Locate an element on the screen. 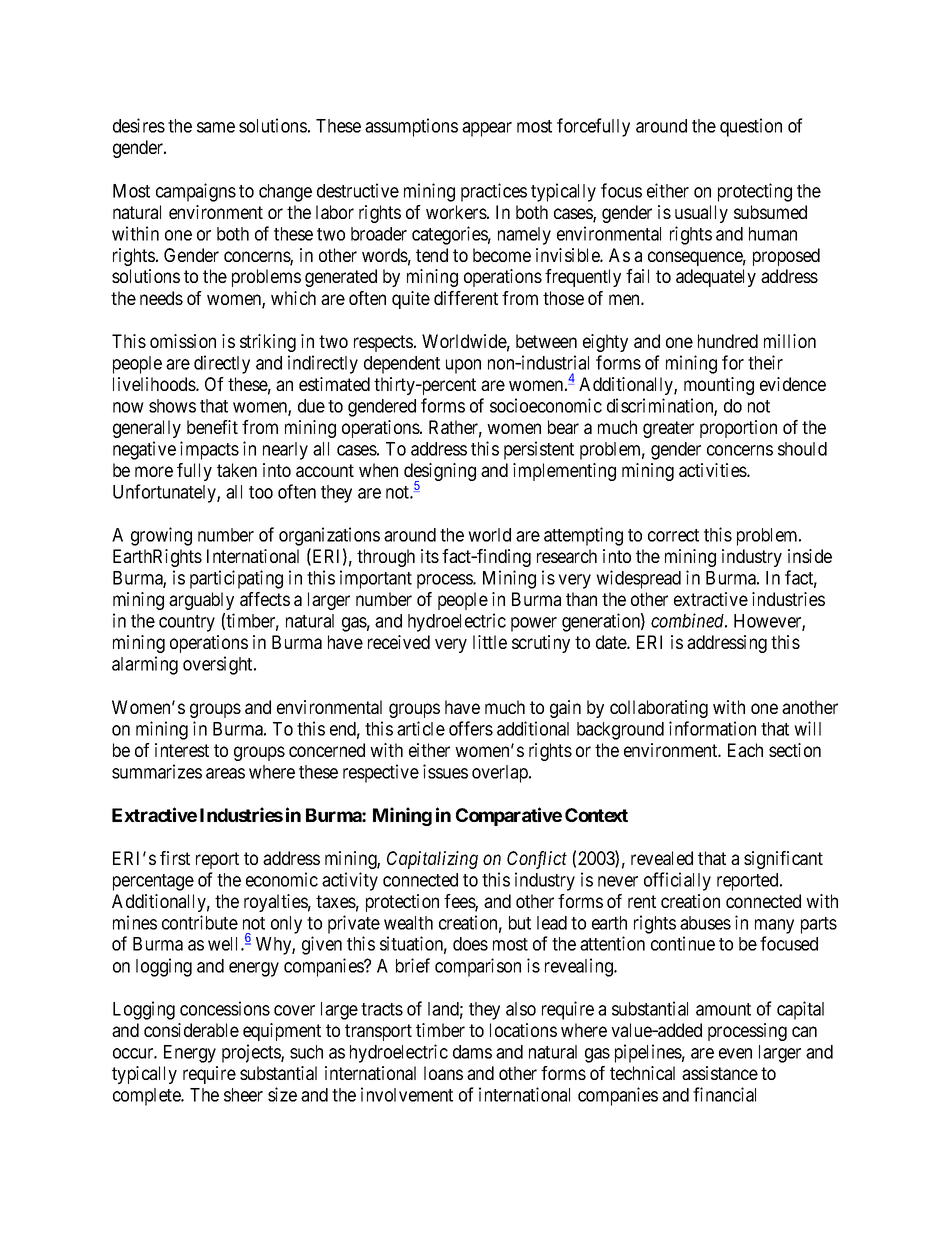  Each is located at coordinates (745, 750).
